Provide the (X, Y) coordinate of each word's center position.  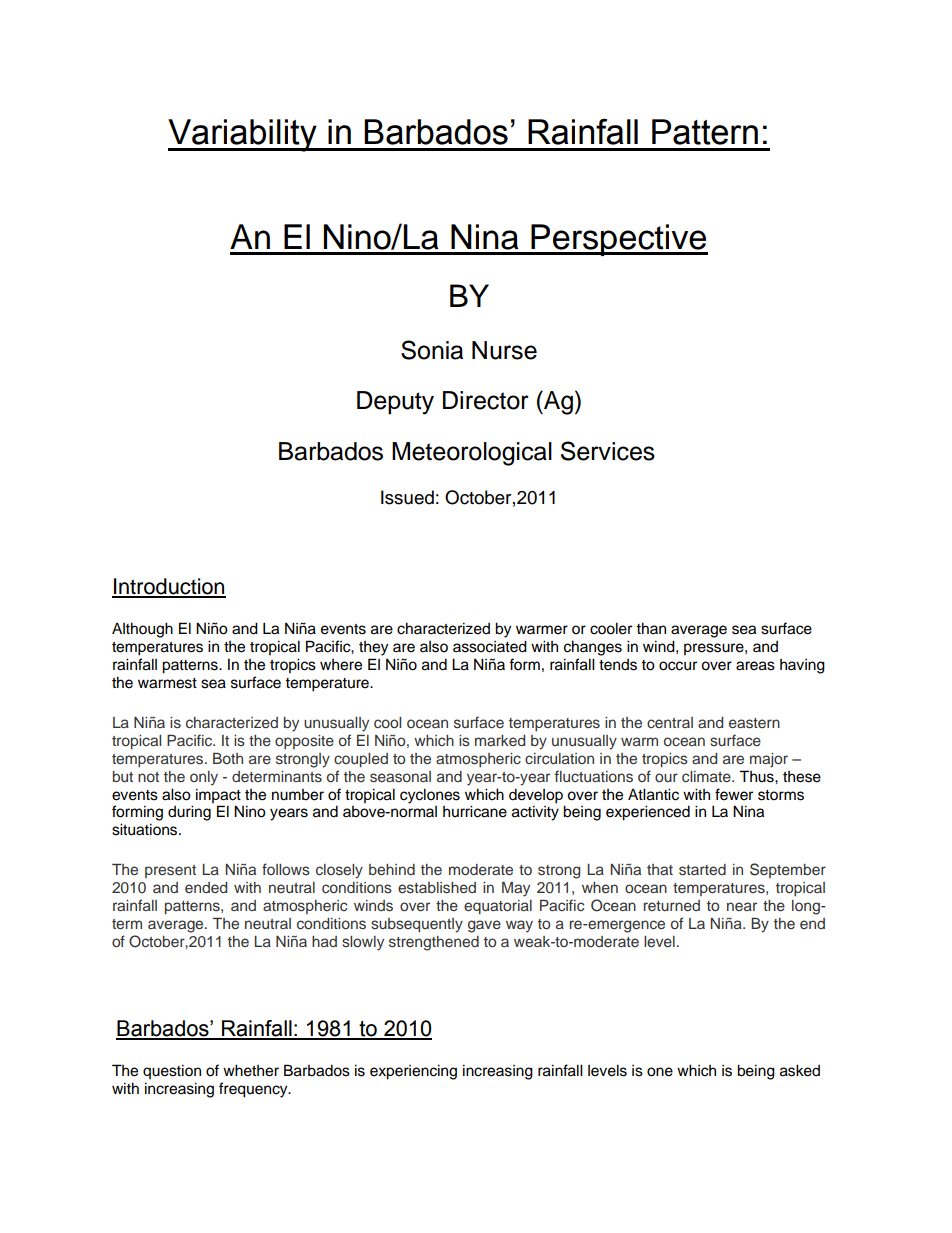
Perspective (618, 240)
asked (800, 1070)
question (172, 1071)
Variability (243, 135)
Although (142, 630)
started (702, 870)
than (651, 628)
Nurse (504, 350)
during (189, 813)
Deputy (395, 403)
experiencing (413, 1072)
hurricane (475, 811)
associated (490, 646)
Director (486, 400)
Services (608, 451)
